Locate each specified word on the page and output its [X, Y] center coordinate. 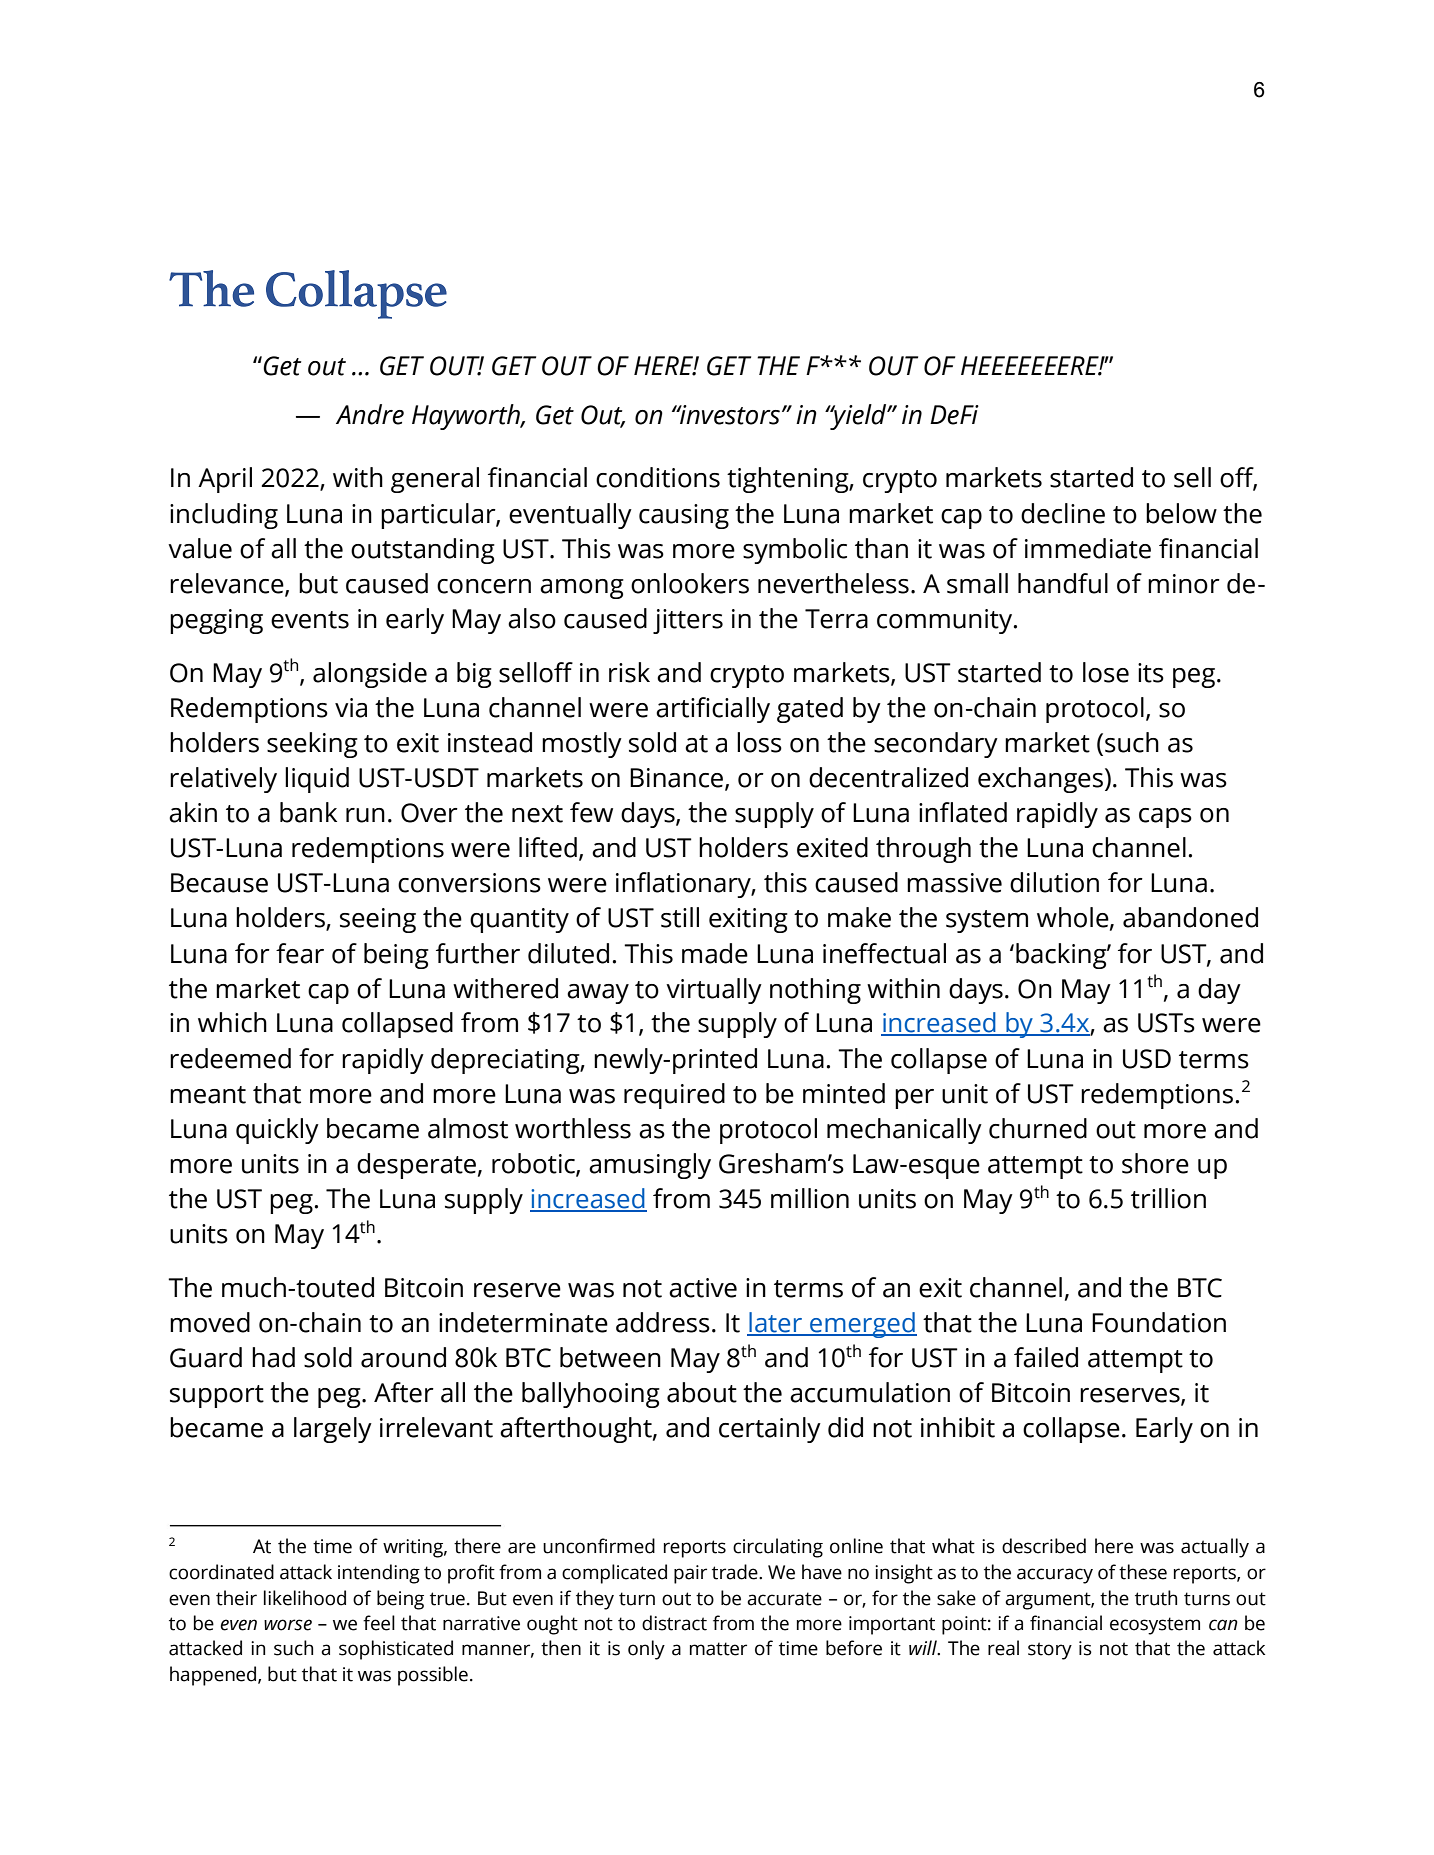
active [703, 1288]
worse [288, 1625]
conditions [658, 477]
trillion [1168, 1198]
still [680, 917]
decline [1063, 513]
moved [210, 1322]
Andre [370, 414]
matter [718, 1649]
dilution [1054, 882]
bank [308, 812]
